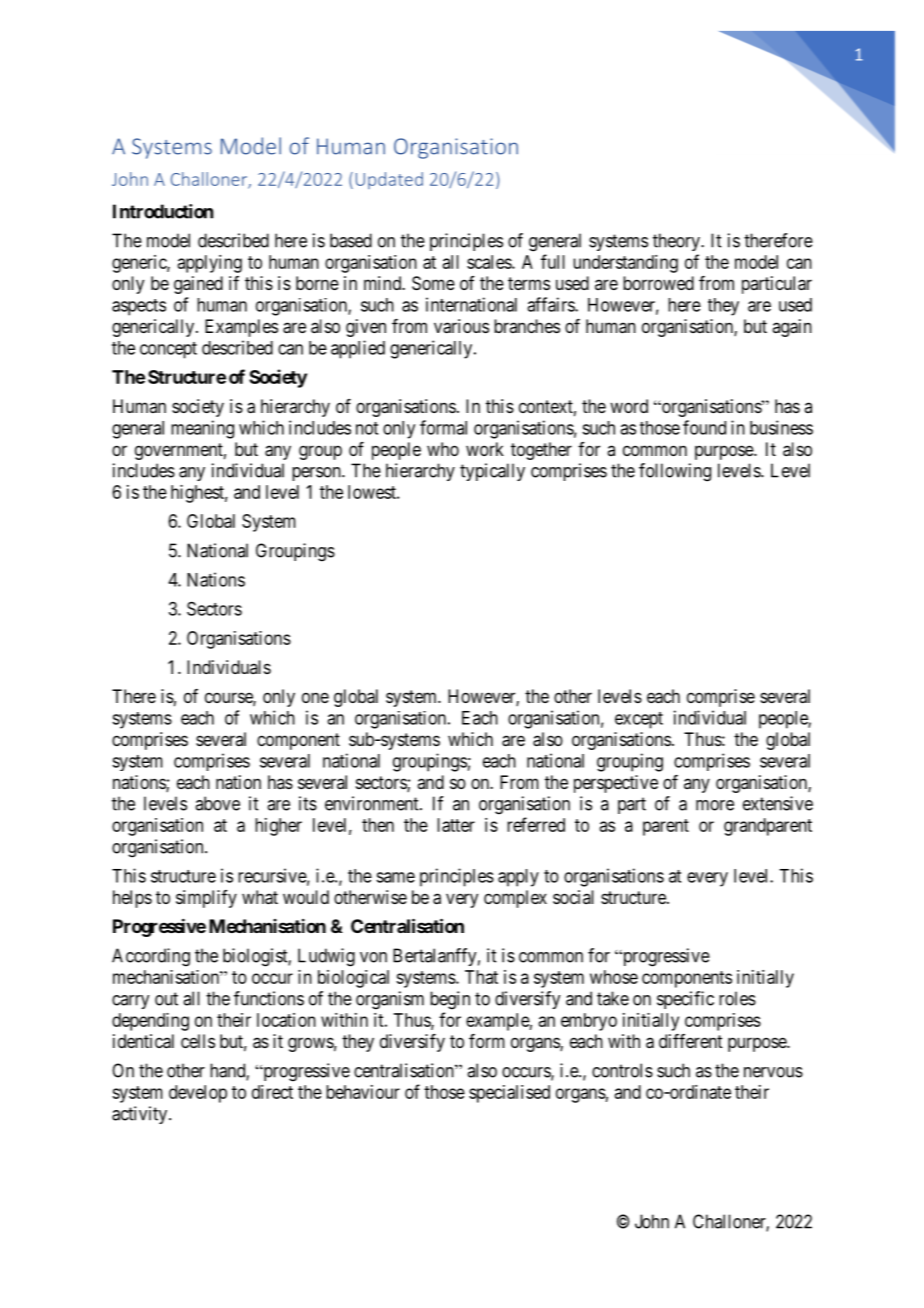 This page has height=1308, width=924. I want to click on following, so click(675, 472).
